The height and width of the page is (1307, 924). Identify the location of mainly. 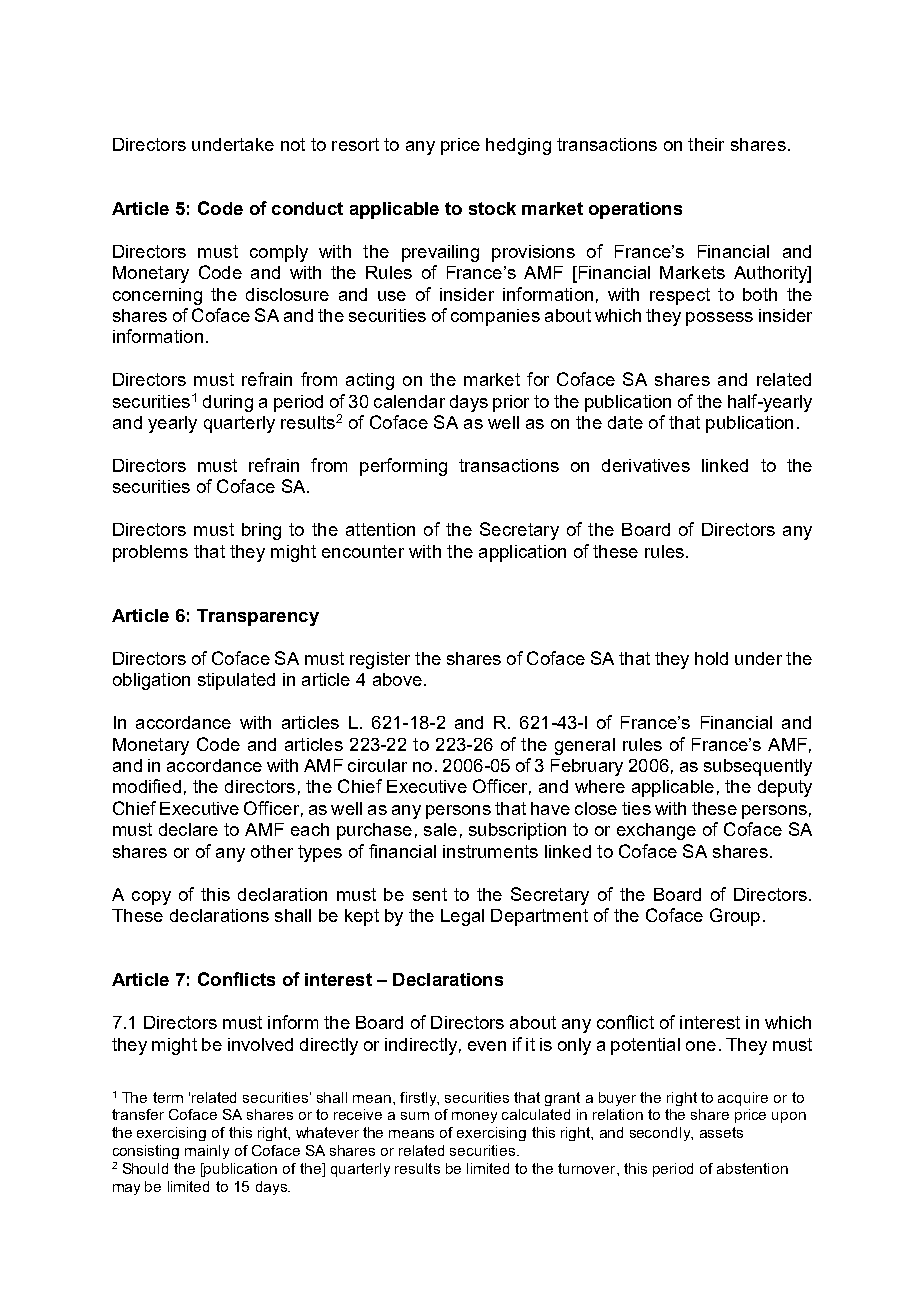
(207, 1152).
